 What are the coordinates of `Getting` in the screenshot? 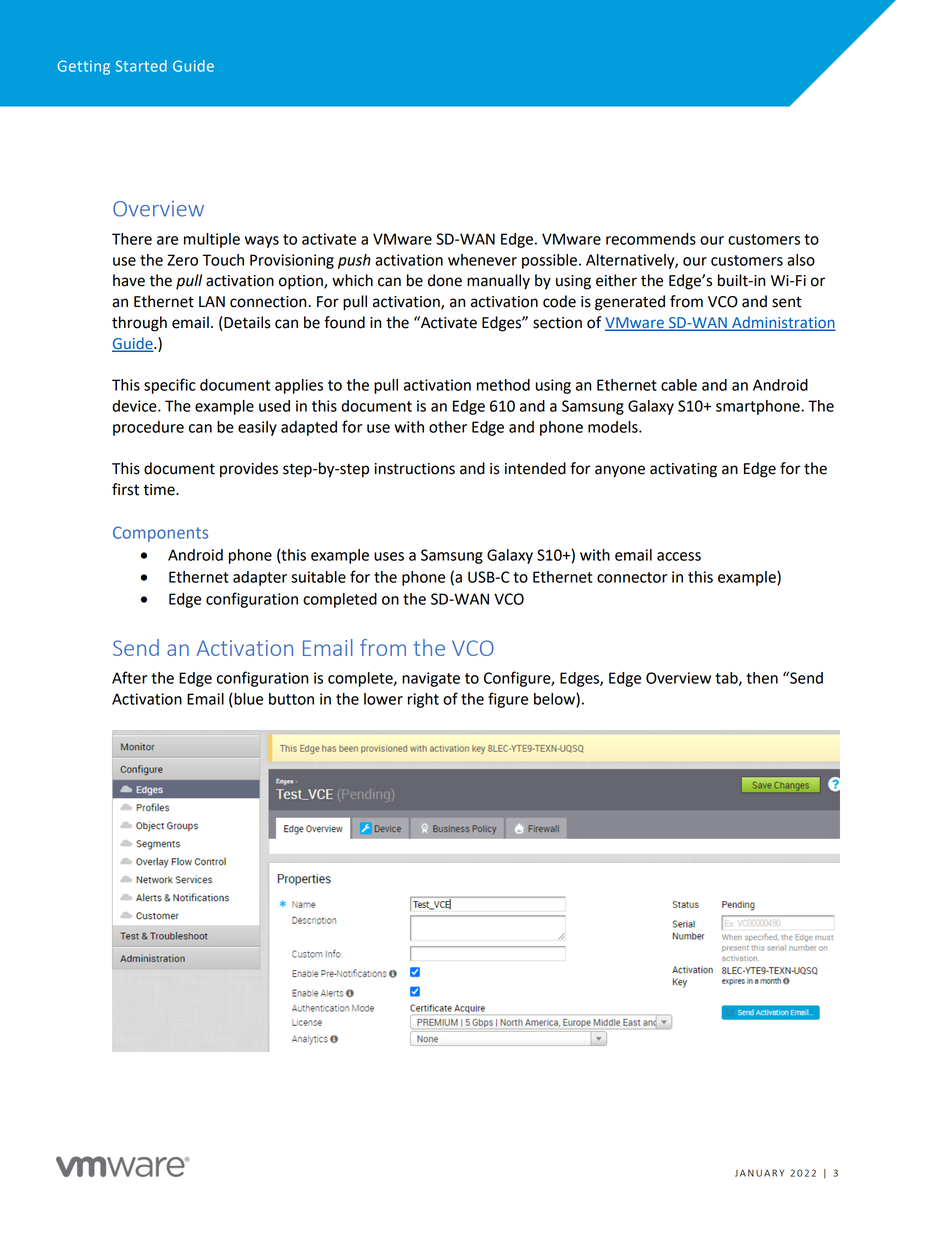 It's located at (84, 67).
